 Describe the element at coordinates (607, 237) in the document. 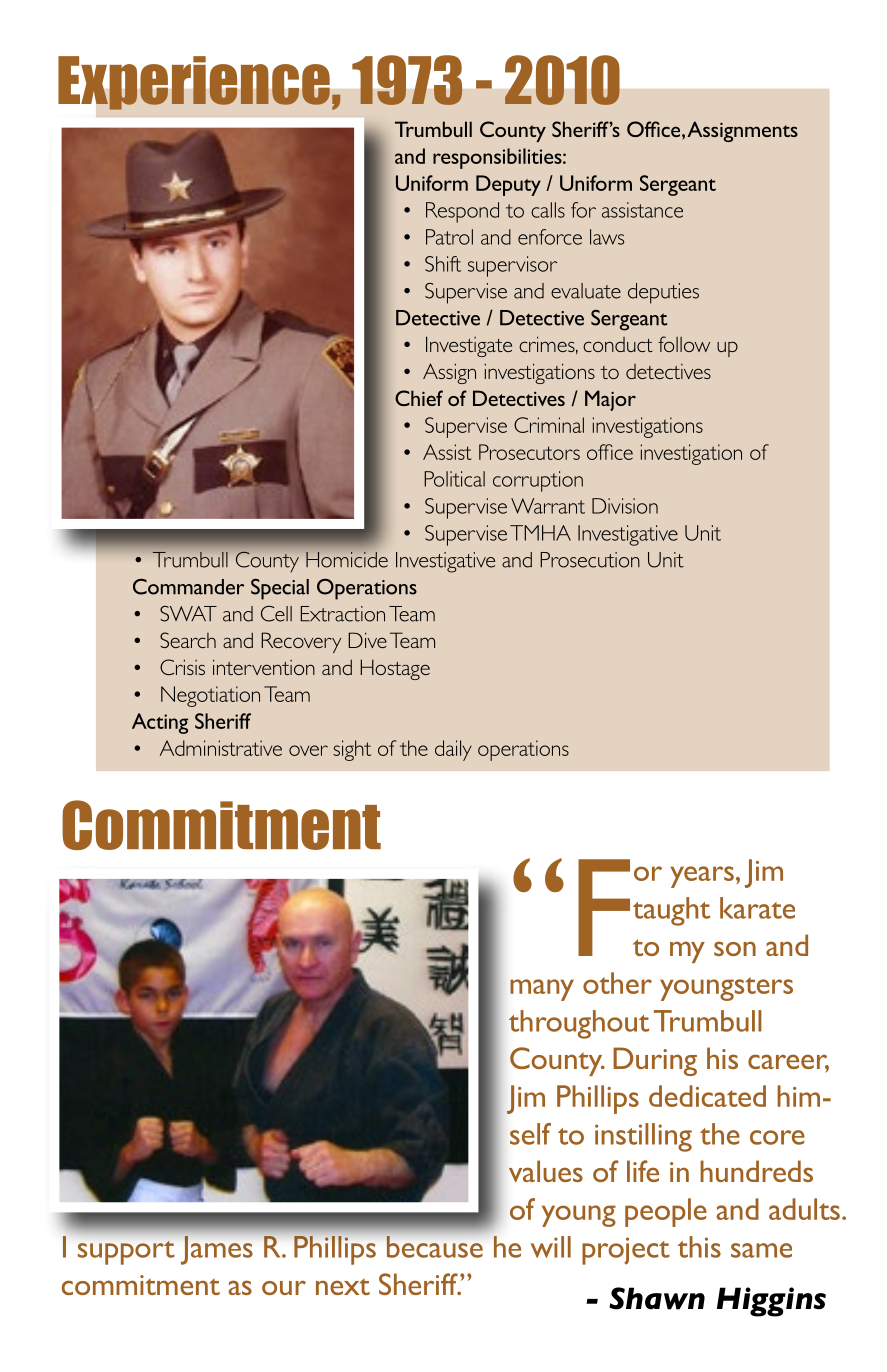

I see `laws` at that location.
